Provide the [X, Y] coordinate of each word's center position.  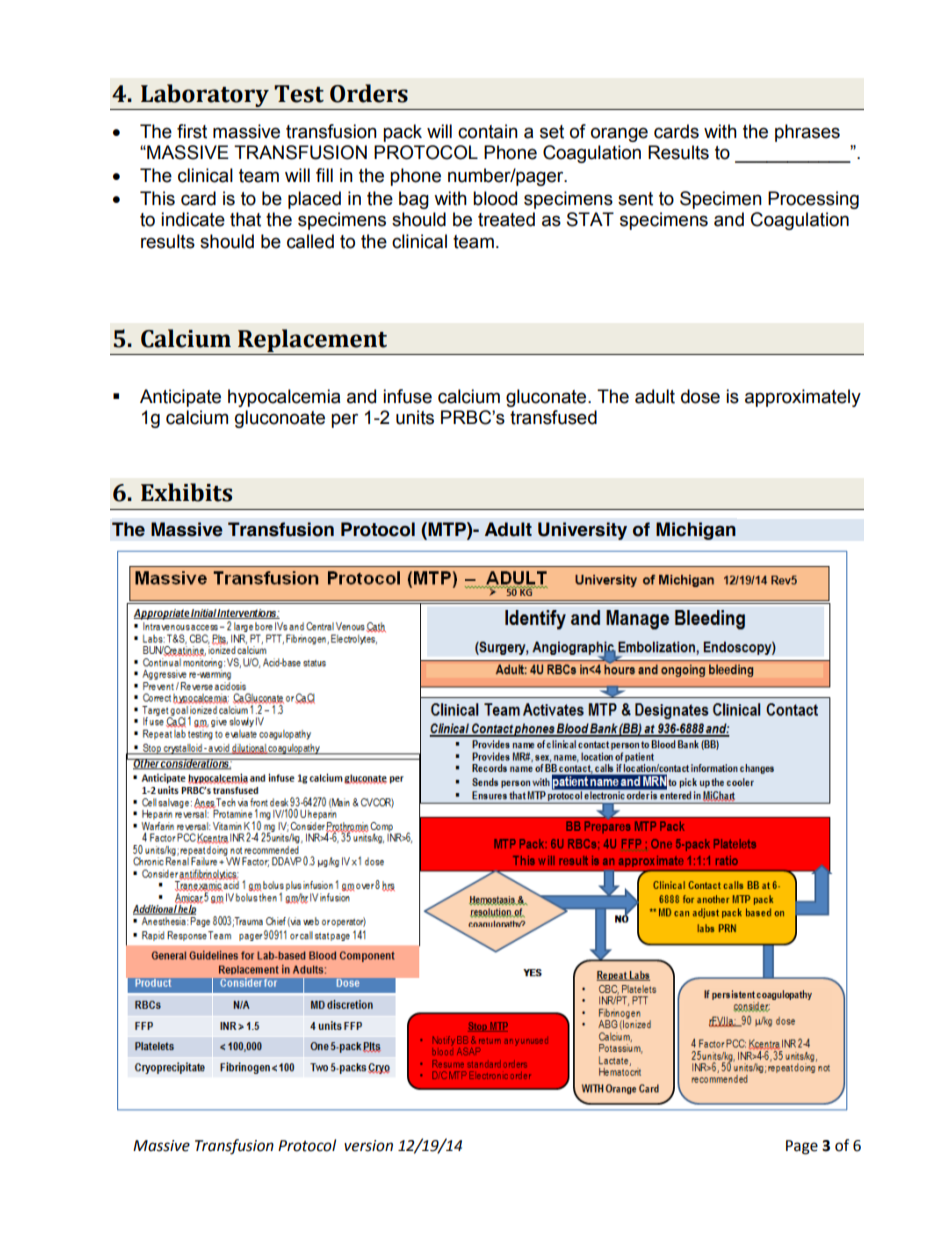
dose [700, 396]
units [415, 417]
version [368, 1146]
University [582, 531]
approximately [803, 398]
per [344, 420]
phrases [807, 133]
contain [488, 131]
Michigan [696, 531]
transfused [553, 417]
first [192, 131]
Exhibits [186, 492]
